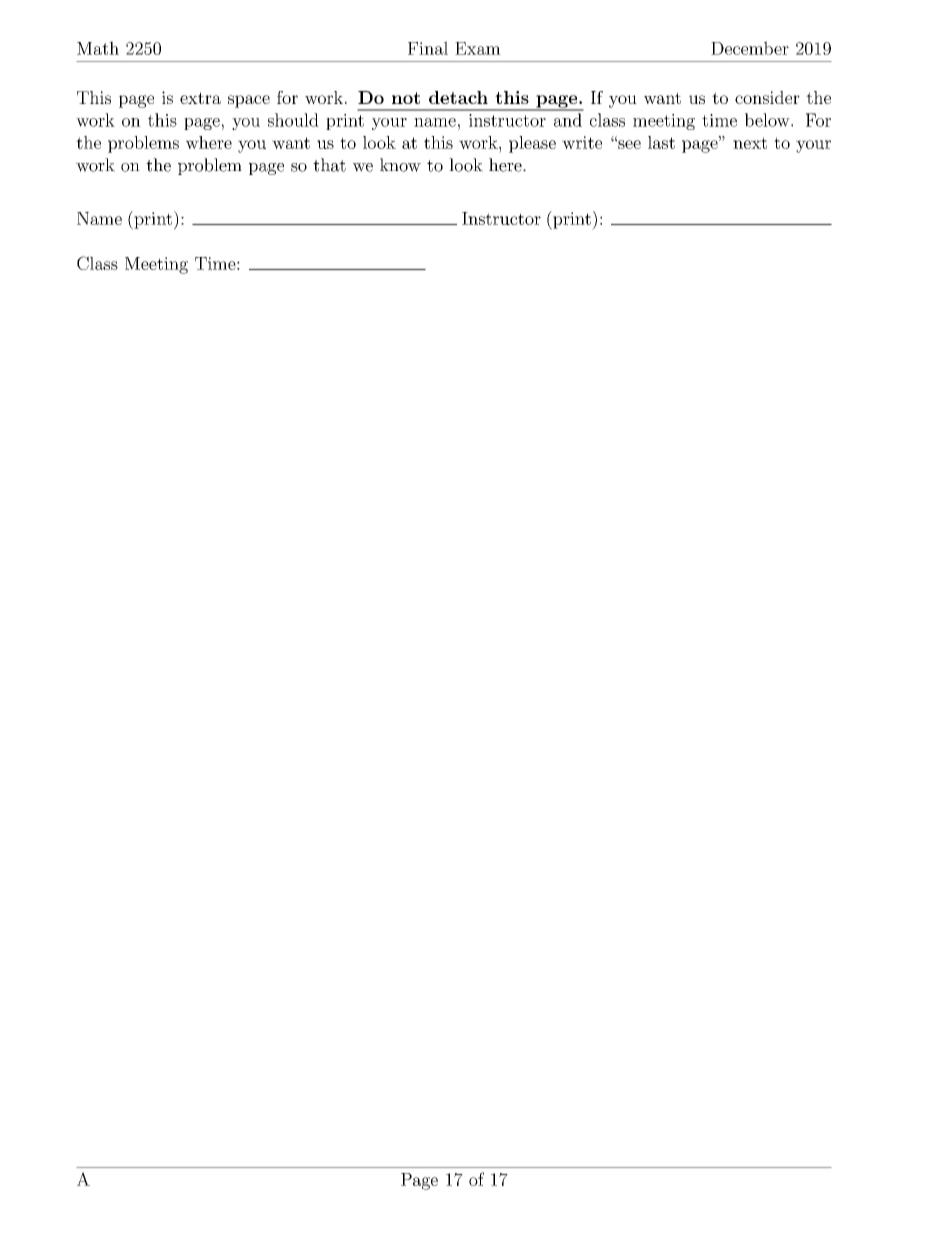  What do you see at coordinates (767, 97) in the document?
I see `consider` at bounding box center [767, 97].
